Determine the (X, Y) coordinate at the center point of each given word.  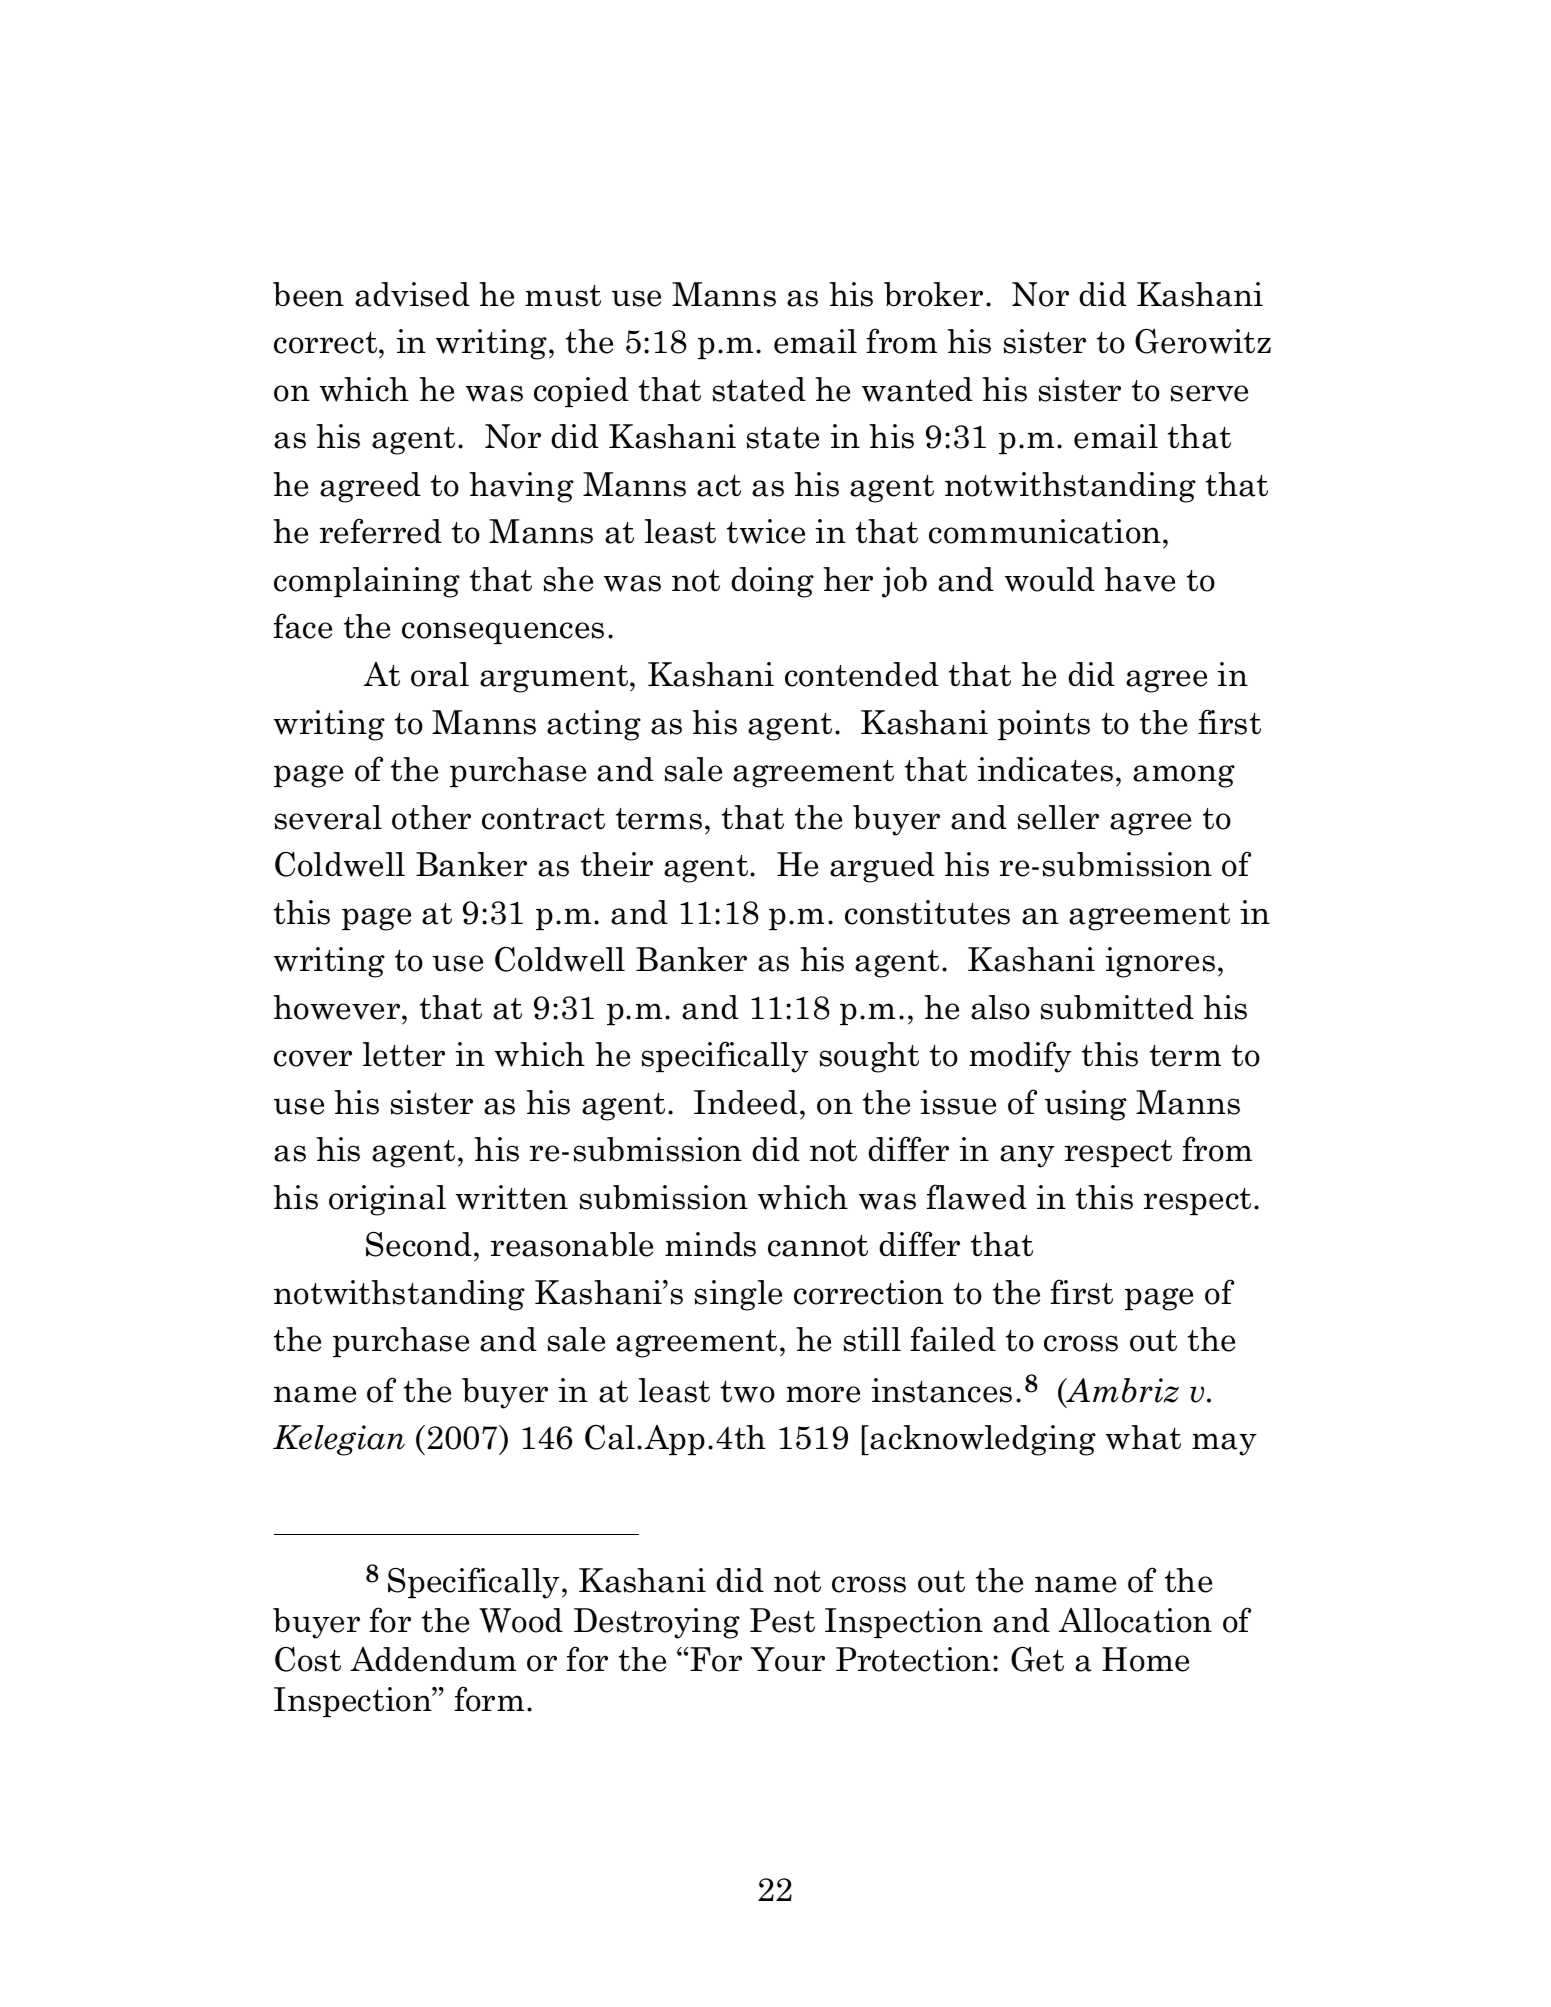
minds (710, 1244)
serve (1209, 393)
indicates (1045, 769)
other (431, 817)
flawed (976, 1197)
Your (788, 1659)
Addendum (433, 1659)
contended (862, 674)
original (387, 1200)
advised (412, 294)
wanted (917, 389)
